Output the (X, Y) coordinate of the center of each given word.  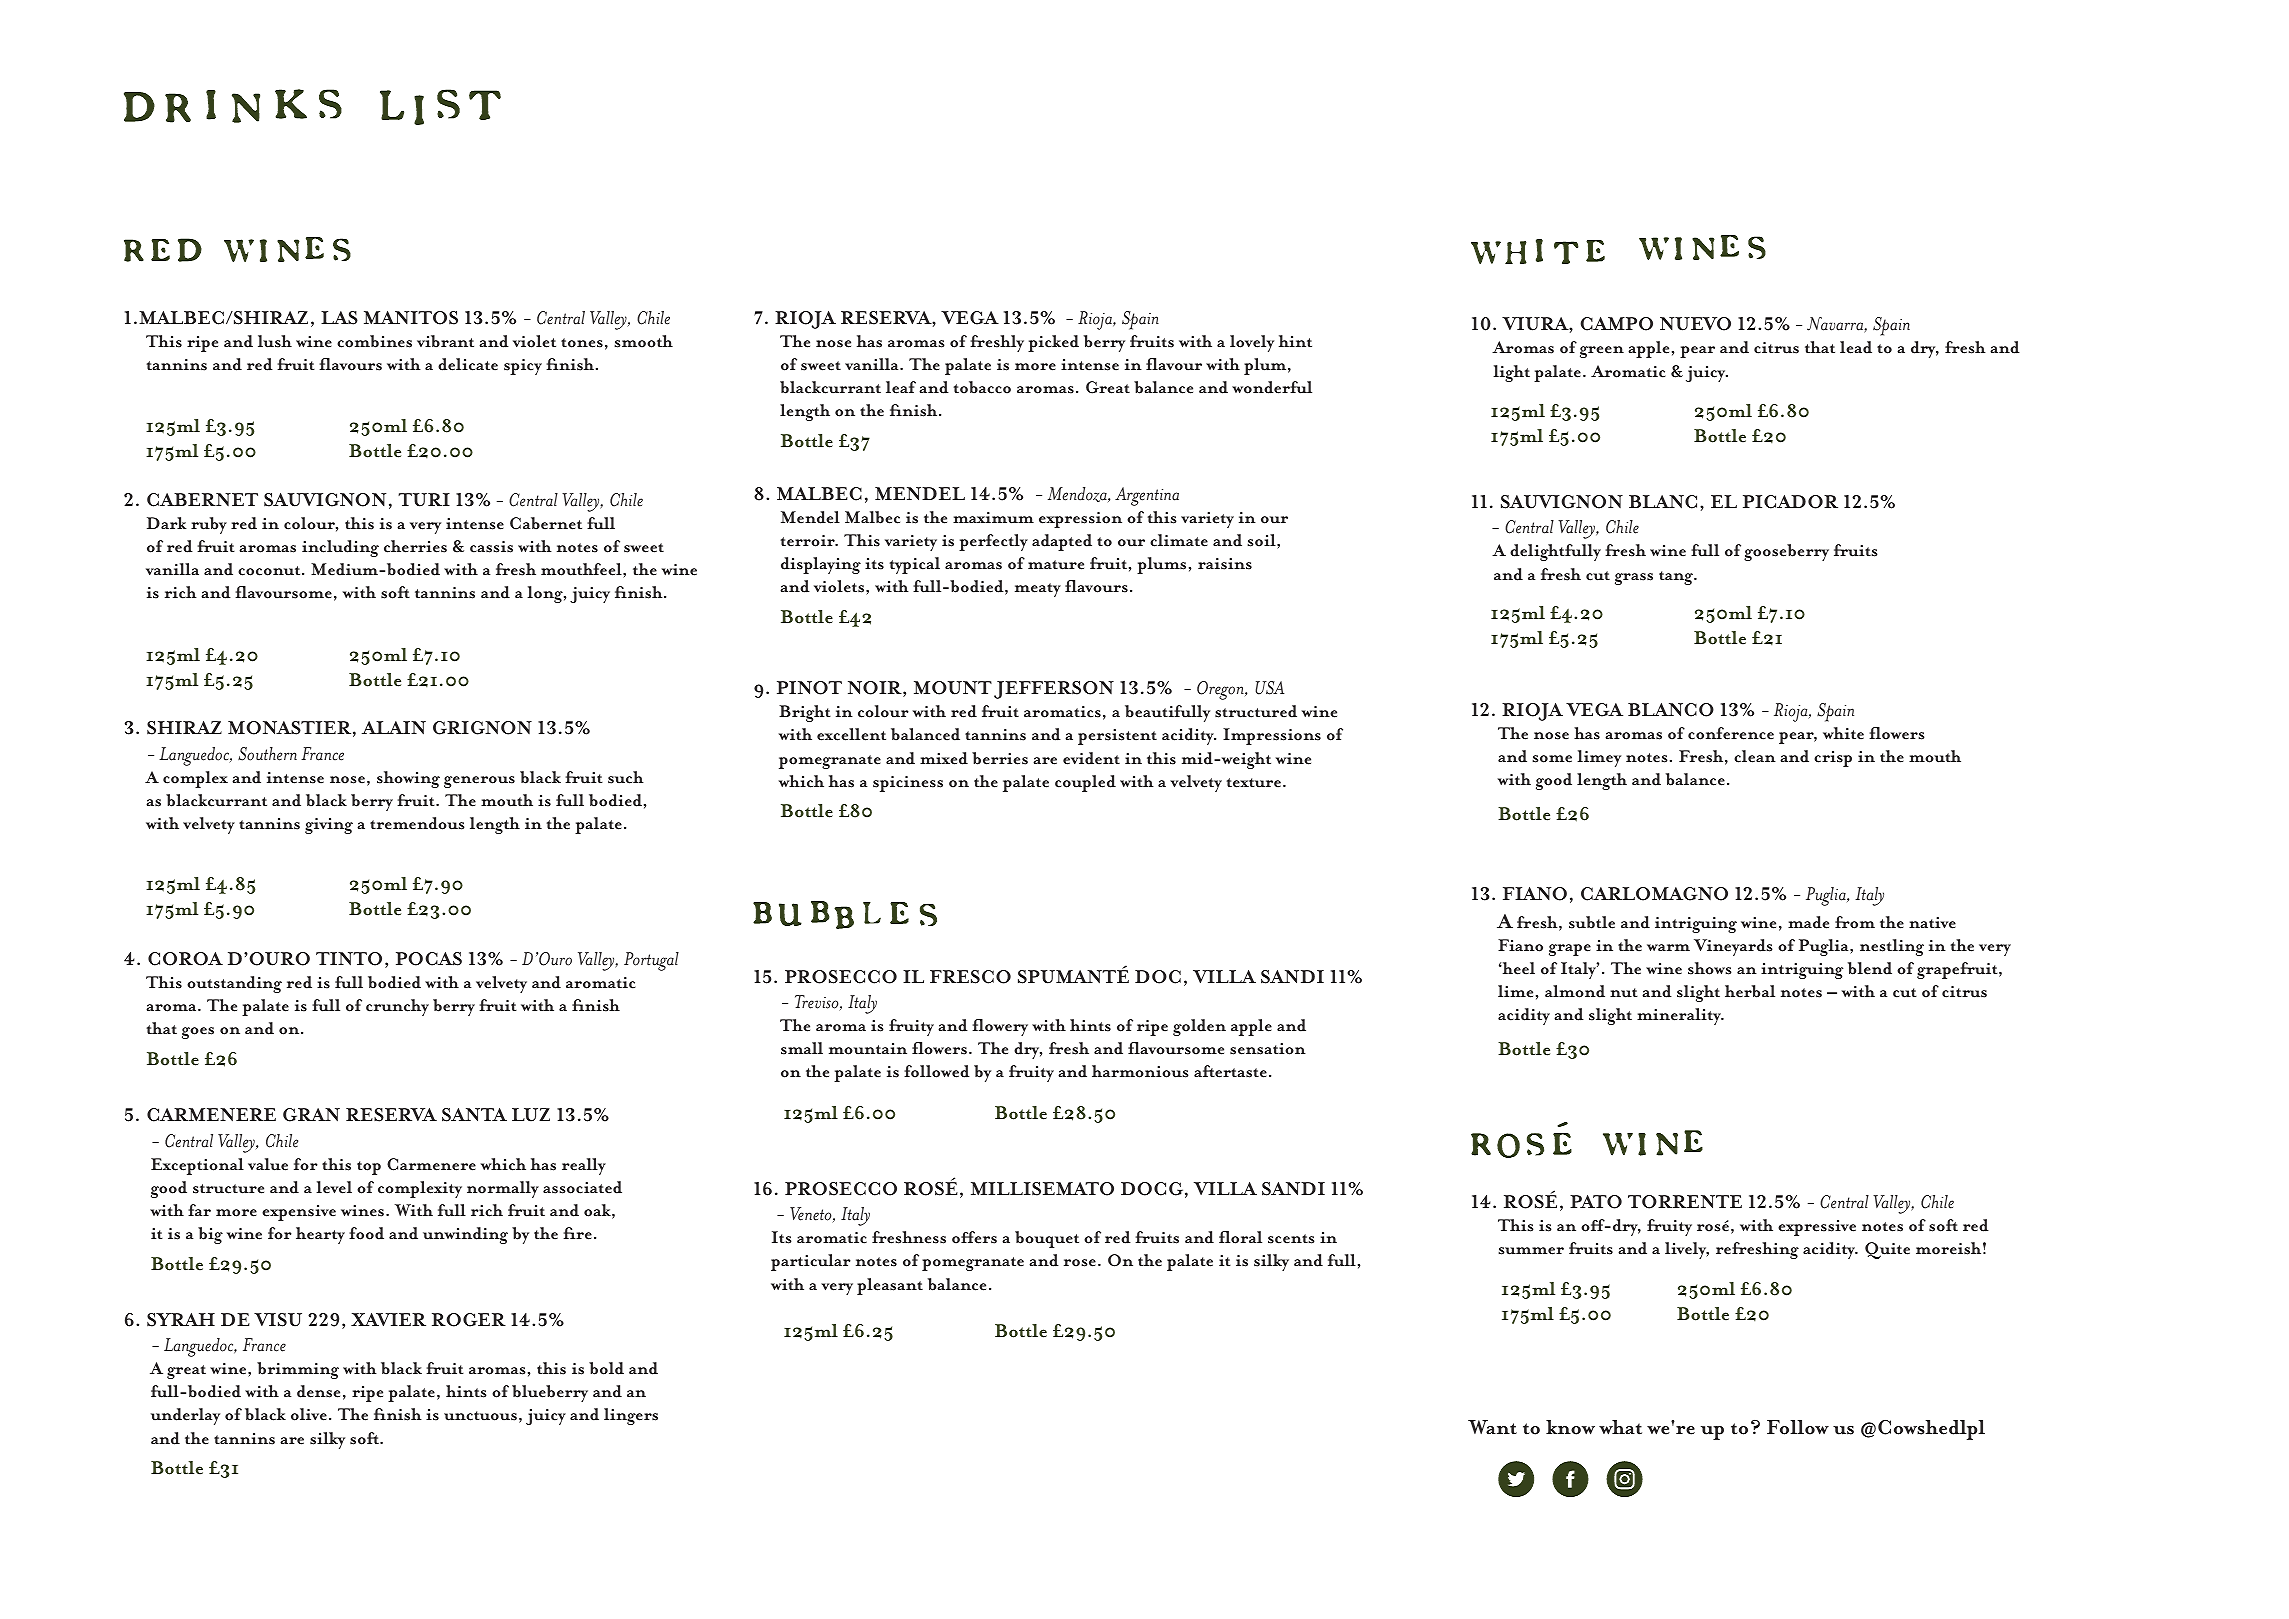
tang (1677, 578)
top (369, 1168)
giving (329, 826)
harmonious (1140, 1071)
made (1808, 922)
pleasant (890, 1286)
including (340, 548)
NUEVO (1695, 324)
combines (374, 341)
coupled (1085, 783)
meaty (1038, 590)
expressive (1817, 1228)
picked (1053, 343)
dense (318, 1391)
